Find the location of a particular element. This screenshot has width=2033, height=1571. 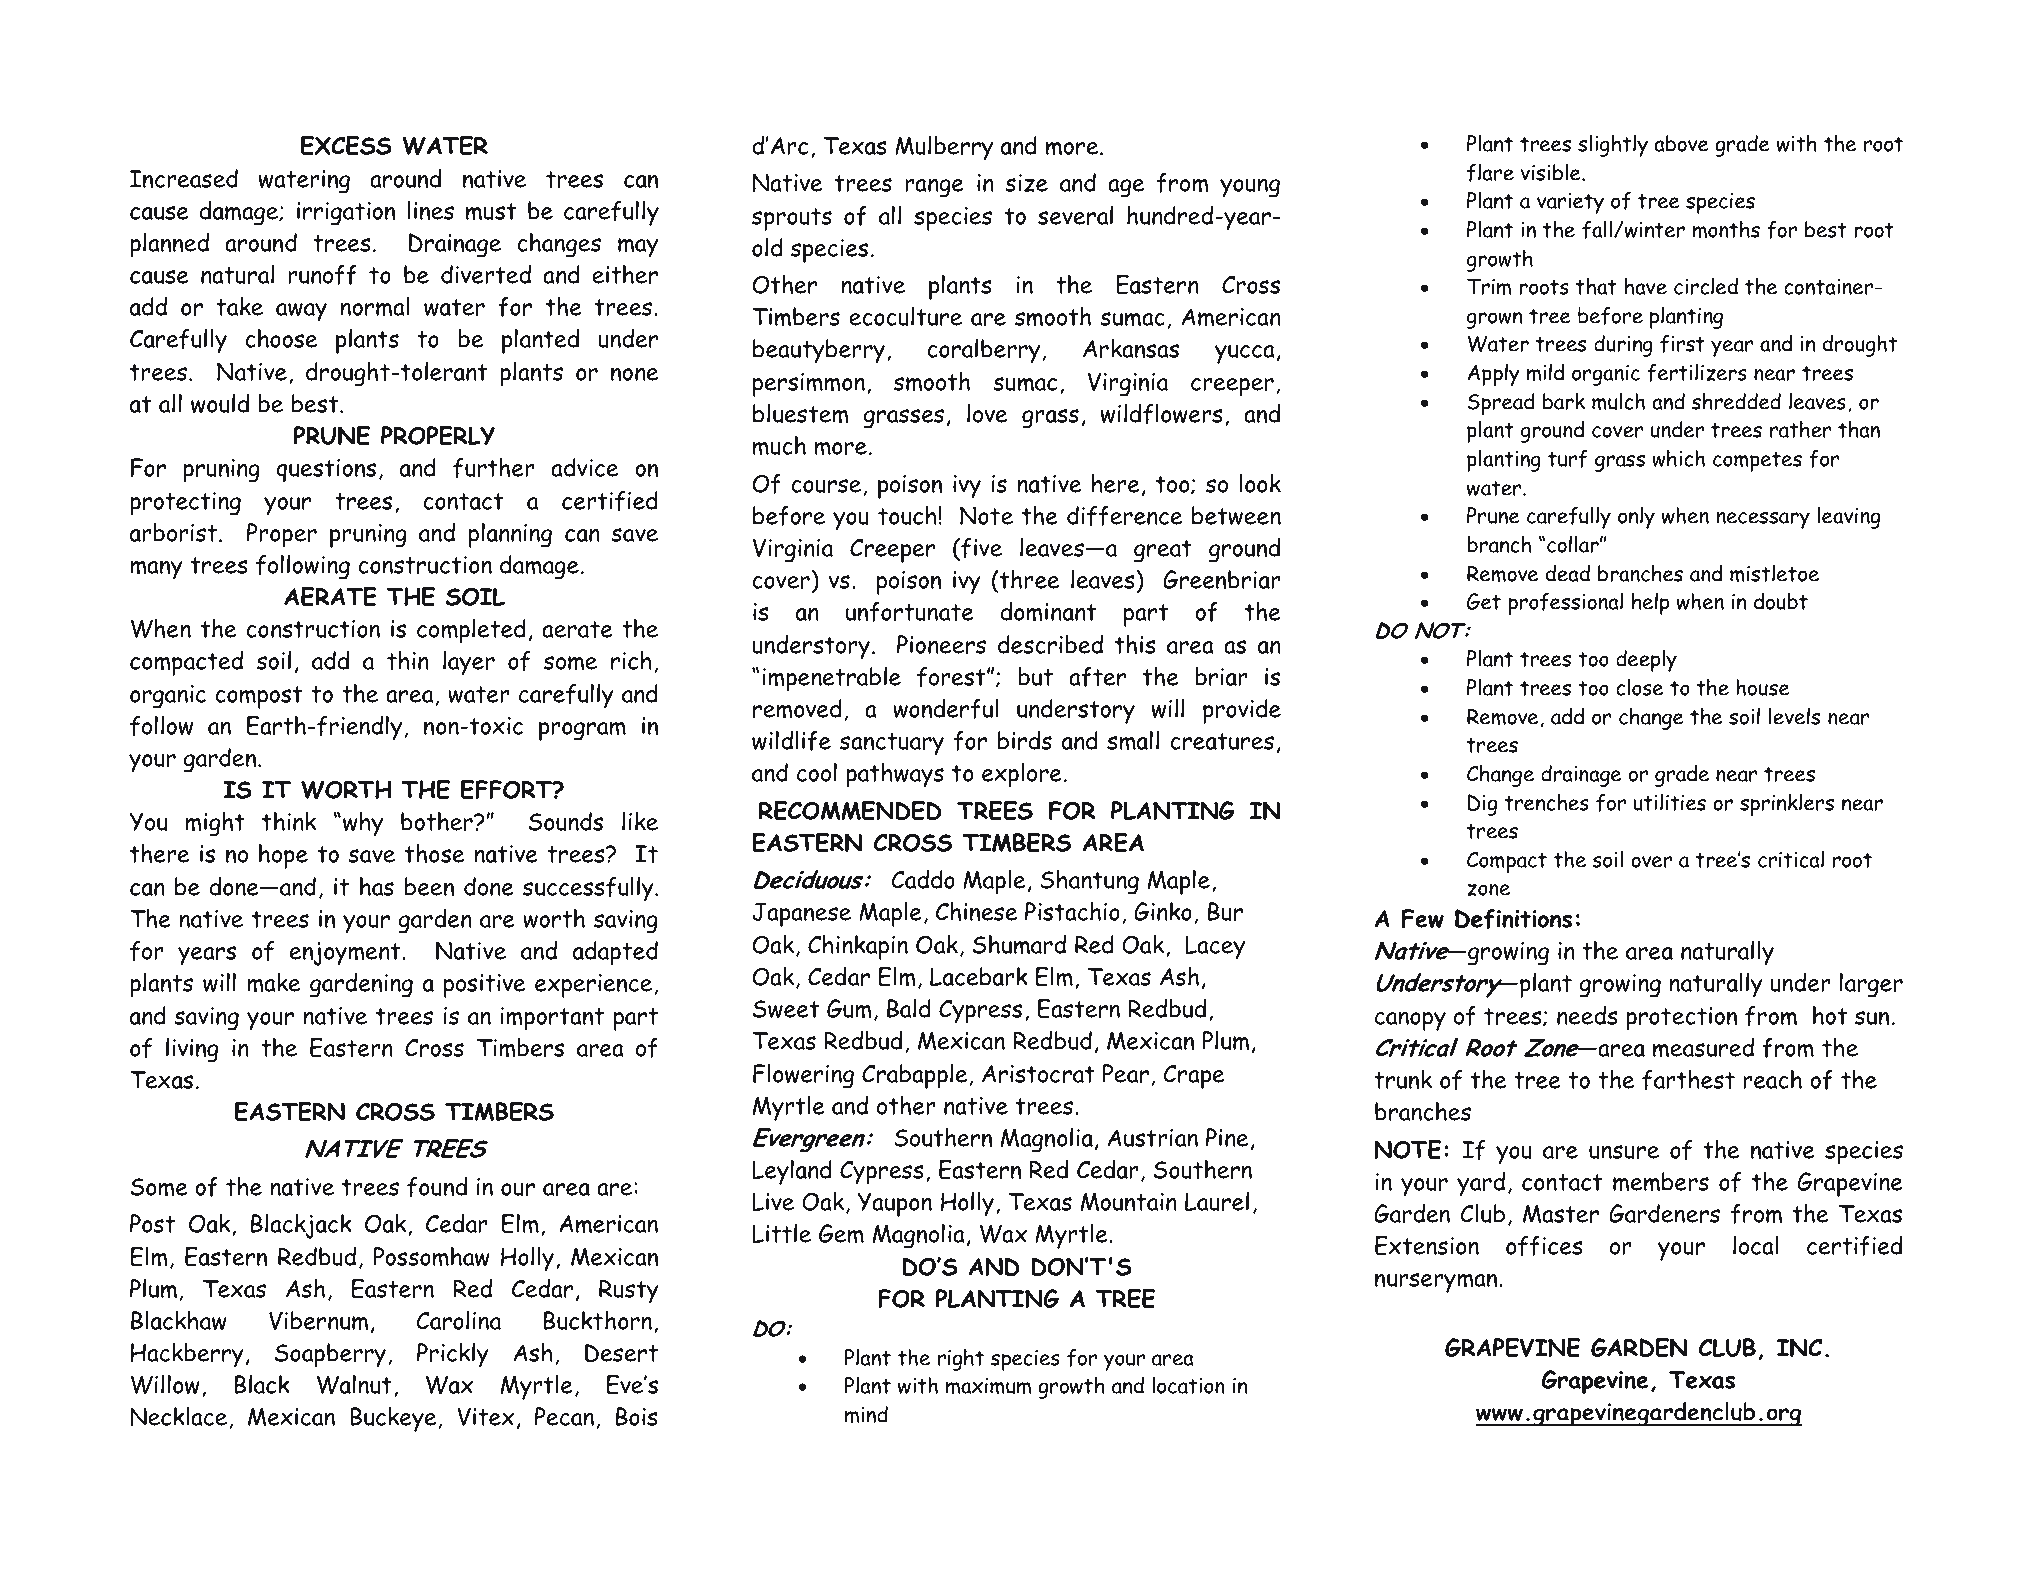

Definitions is located at coordinates (1513, 919).
